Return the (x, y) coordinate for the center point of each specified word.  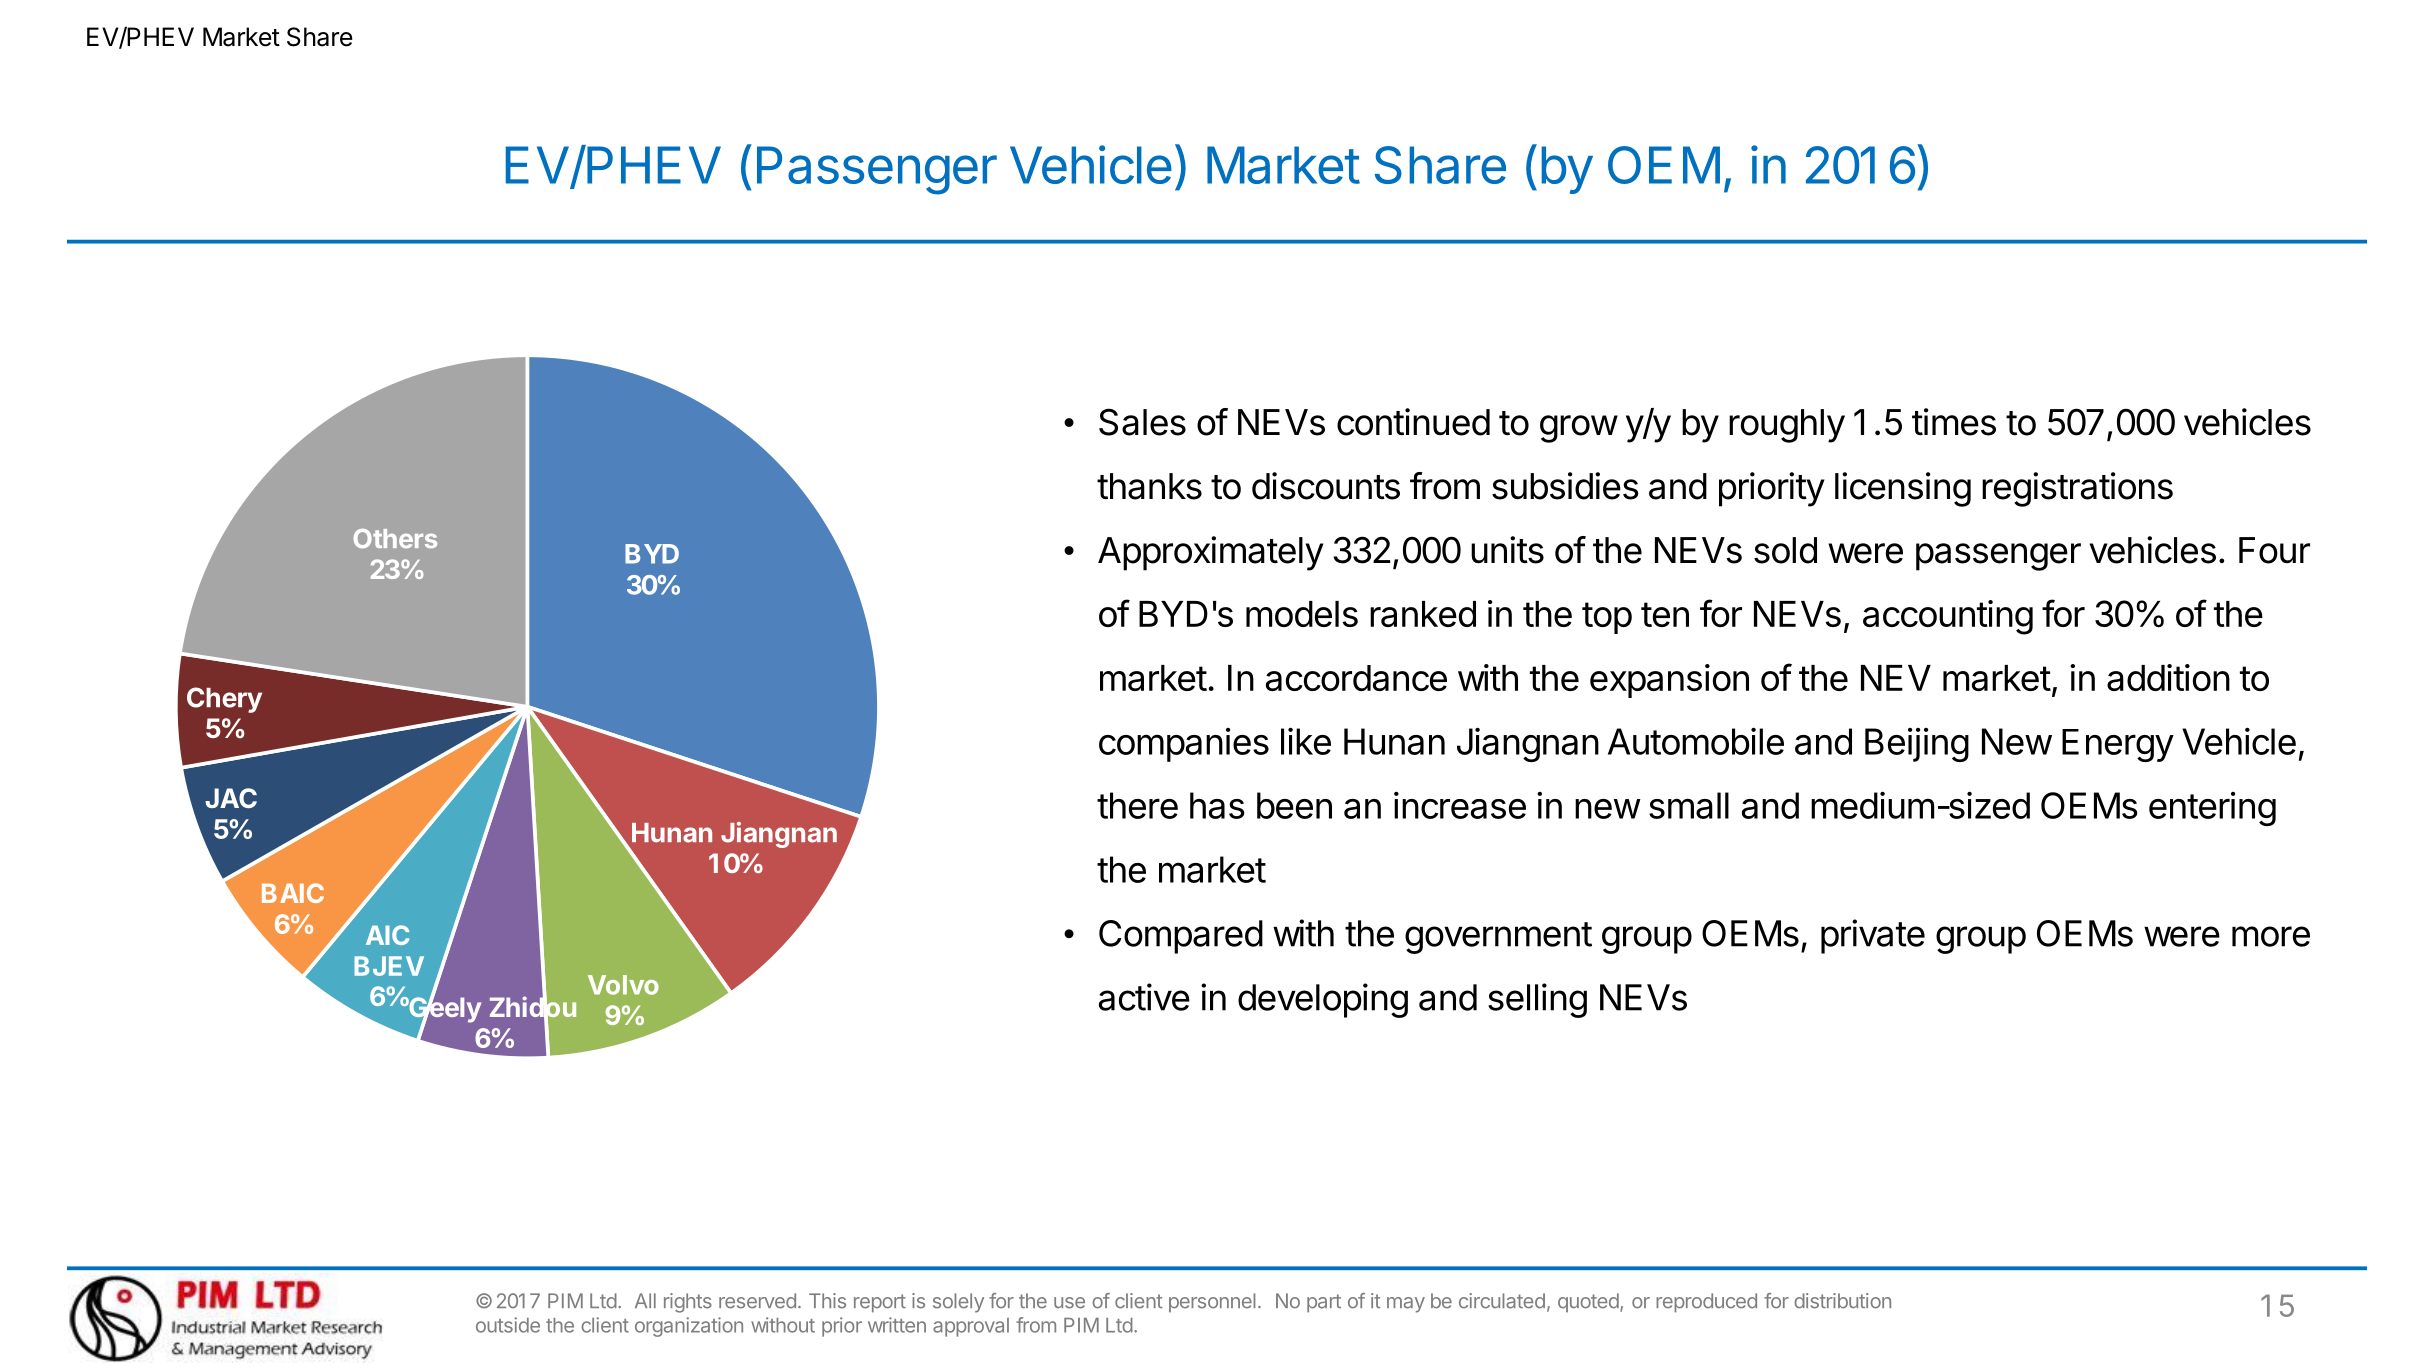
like (1306, 741)
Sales (1142, 422)
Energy (2118, 745)
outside (508, 1325)
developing (1323, 1000)
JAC (231, 798)
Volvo (623, 985)
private (1873, 936)
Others (395, 538)
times (1954, 422)
